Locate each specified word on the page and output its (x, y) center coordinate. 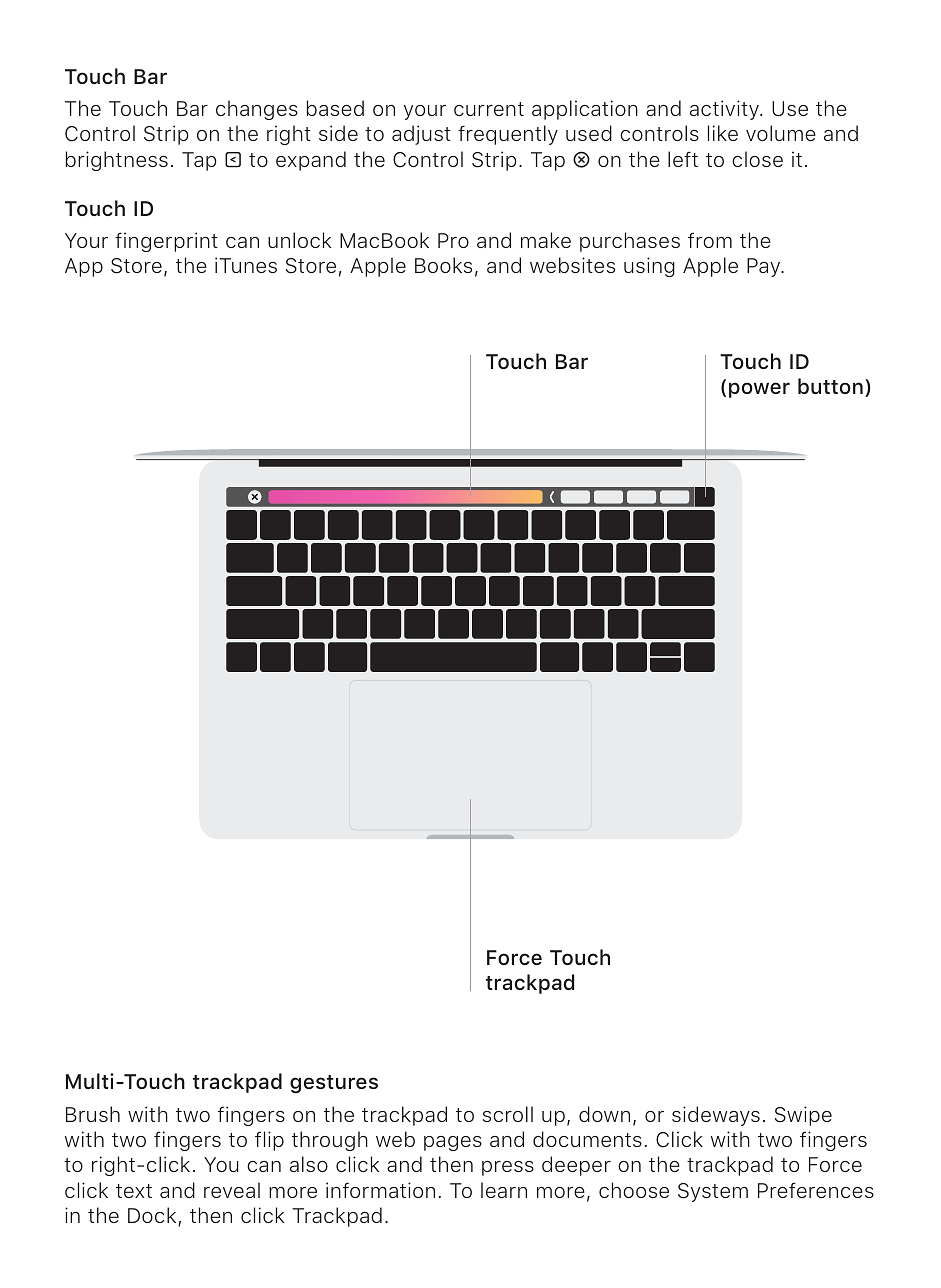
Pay (765, 267)
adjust (421, 135)
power (759, 390)
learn (504, 1190)
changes (257, 110)
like (723, 133)
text (134, 1191)
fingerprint (166, 242)
